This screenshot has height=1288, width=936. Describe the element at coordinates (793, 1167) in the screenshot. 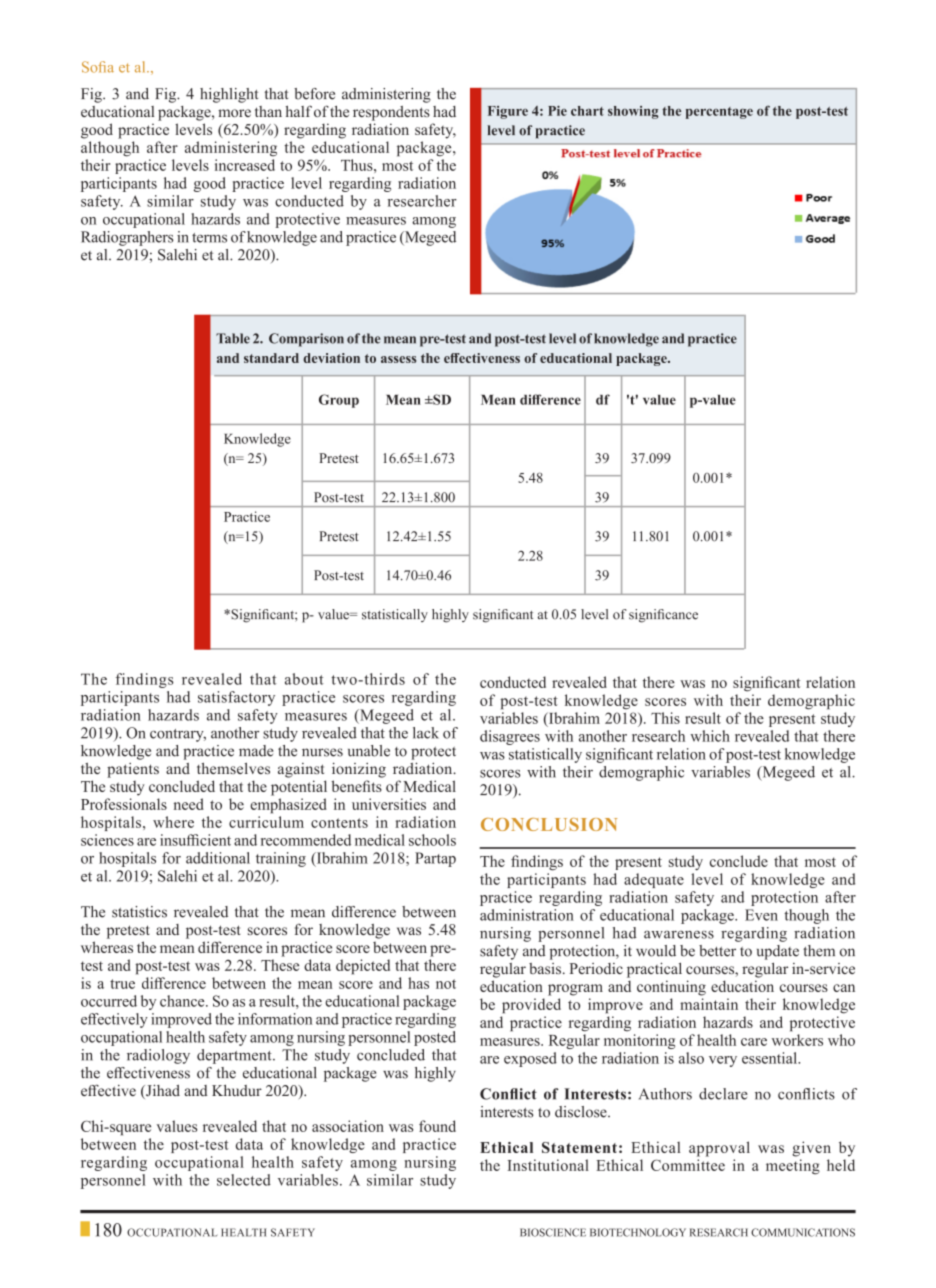

I see `meeting` at that location.
